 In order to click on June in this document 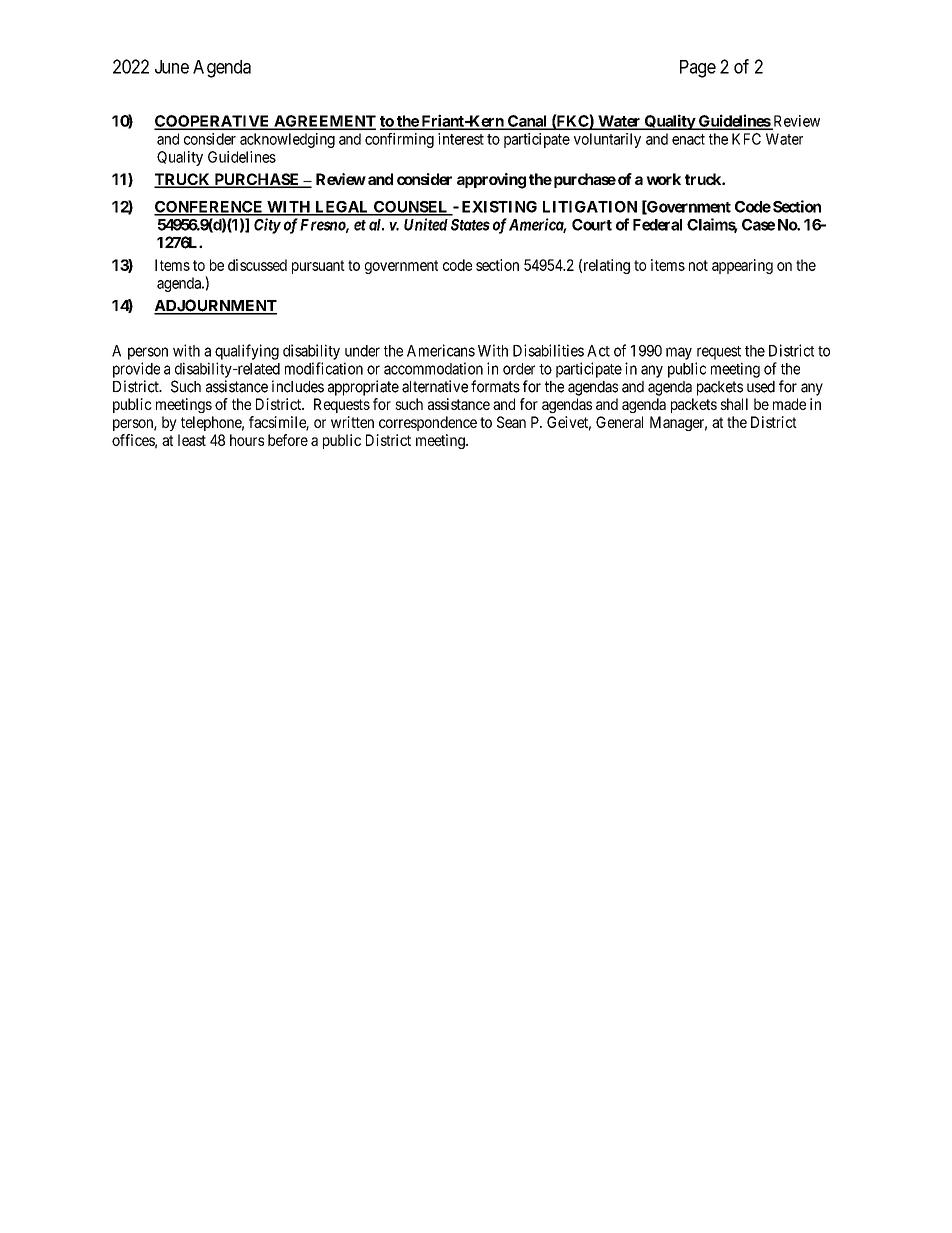, I will do `click(172, 67)`.
